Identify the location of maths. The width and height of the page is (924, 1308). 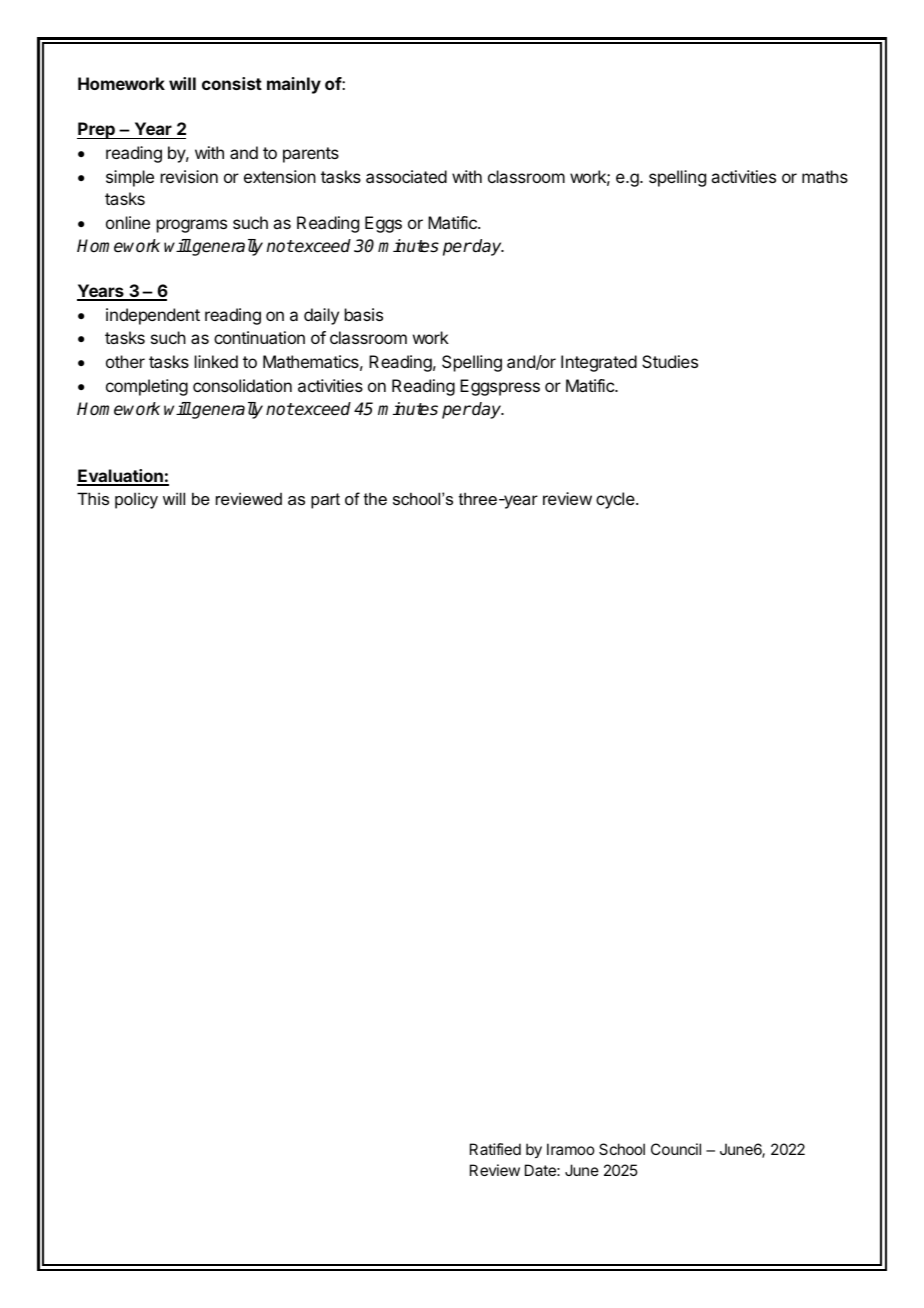
(825, 176).
